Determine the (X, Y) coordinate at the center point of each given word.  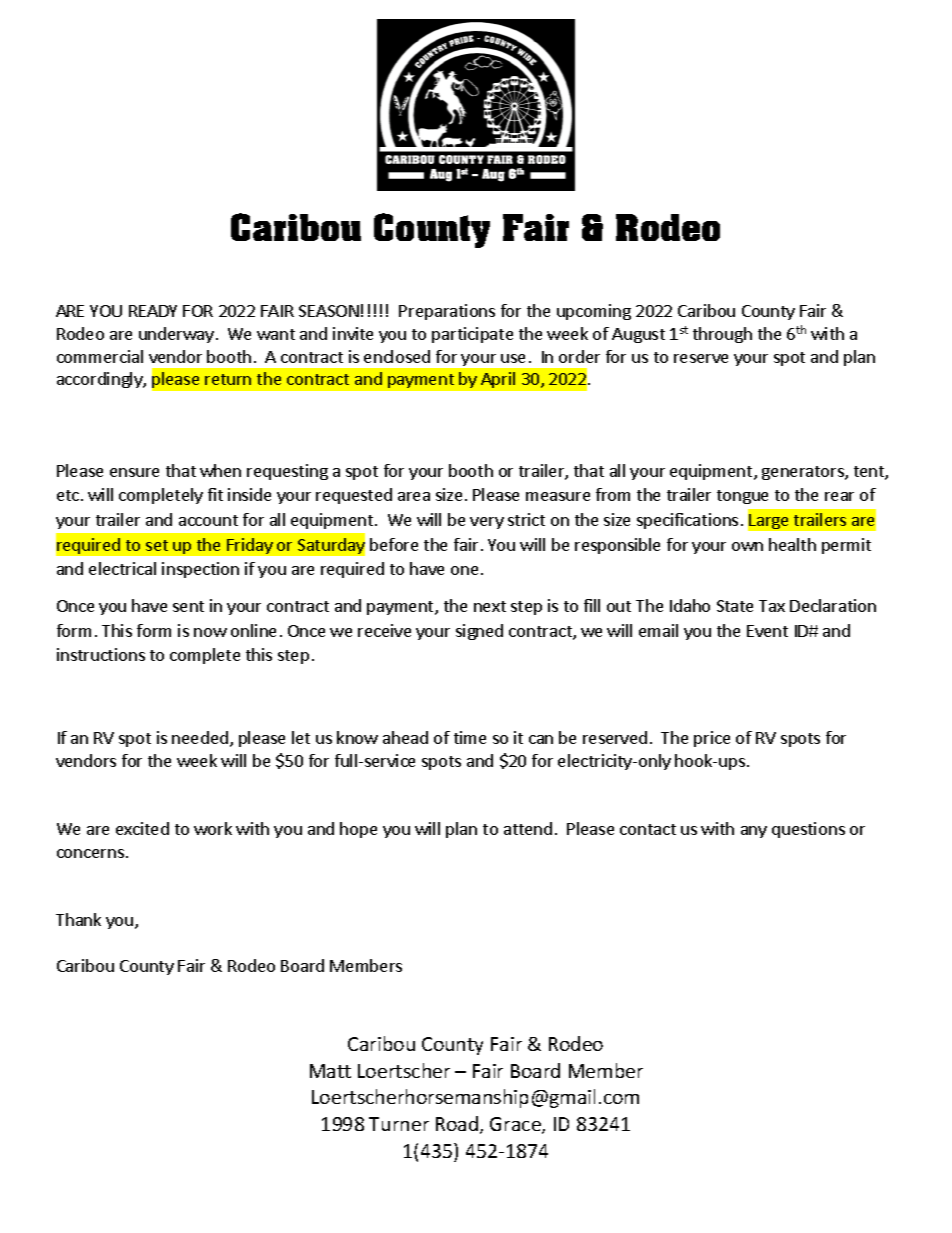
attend (528, 828)
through (722, 335)
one (464, 570)
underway (176, 335)
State (735, 606)
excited (142, 828)
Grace (516, 1125)
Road (457, 1123)
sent (188, 606)
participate (472, 335)
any (754, 832)
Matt (330, 1071)
